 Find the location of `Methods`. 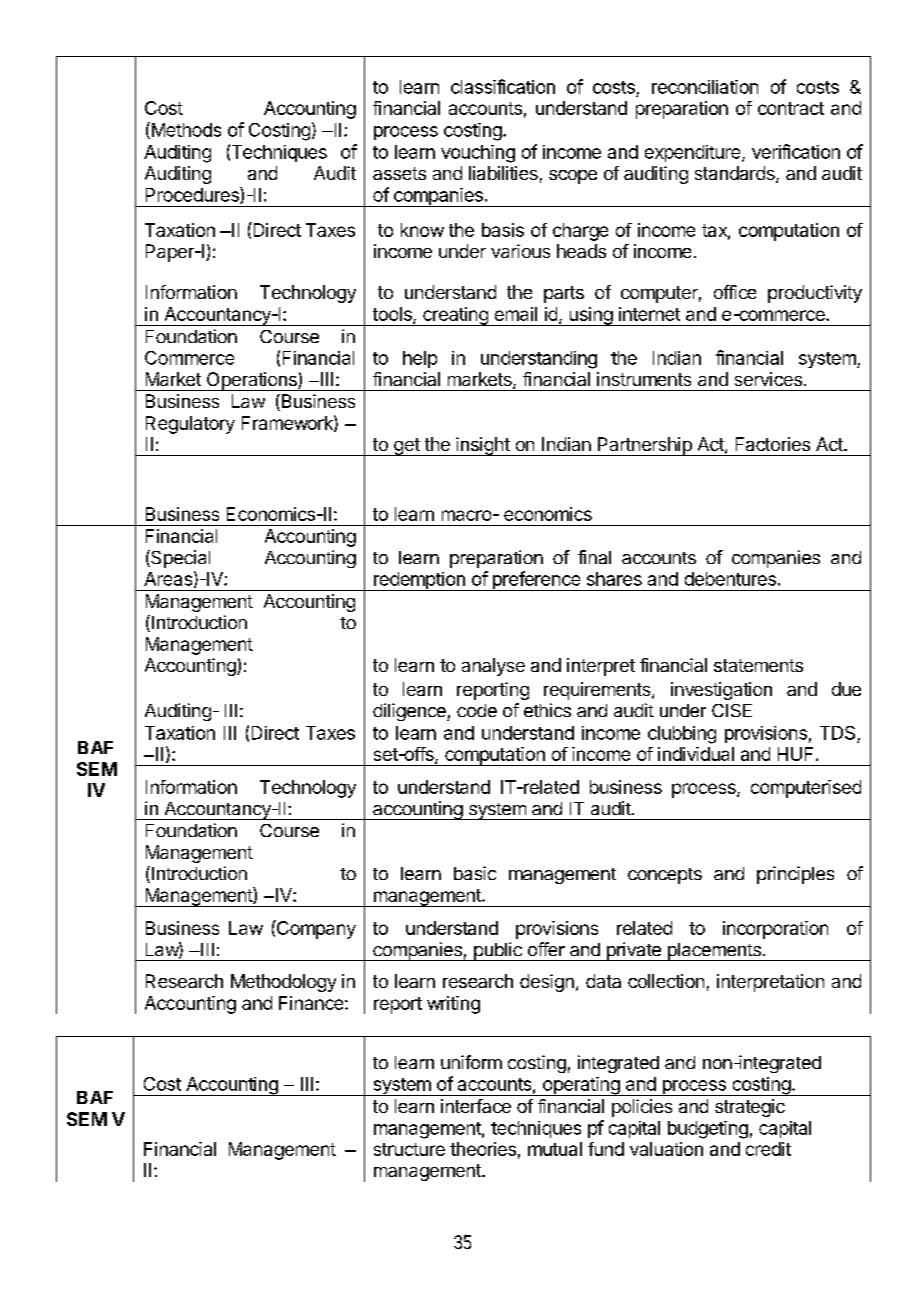

Methods is located at coordinates (185, 130).
